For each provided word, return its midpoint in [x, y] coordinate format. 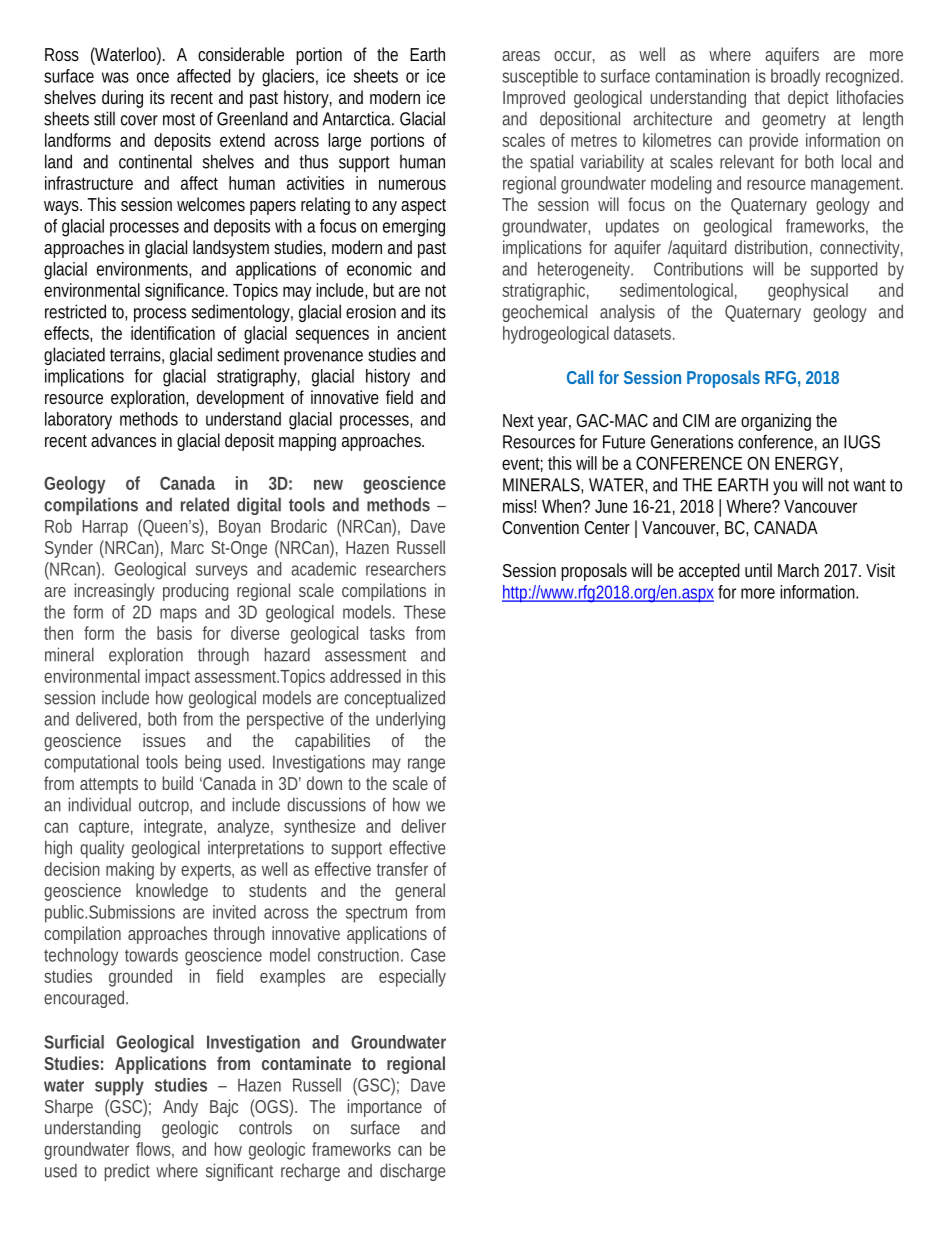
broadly [795, 78]
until [758, 570]
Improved [534, 99]
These [425, 612]
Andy [180, 1108]
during [122, 99]
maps [178, 615]
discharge [412, 1172]
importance [385, 1108]
